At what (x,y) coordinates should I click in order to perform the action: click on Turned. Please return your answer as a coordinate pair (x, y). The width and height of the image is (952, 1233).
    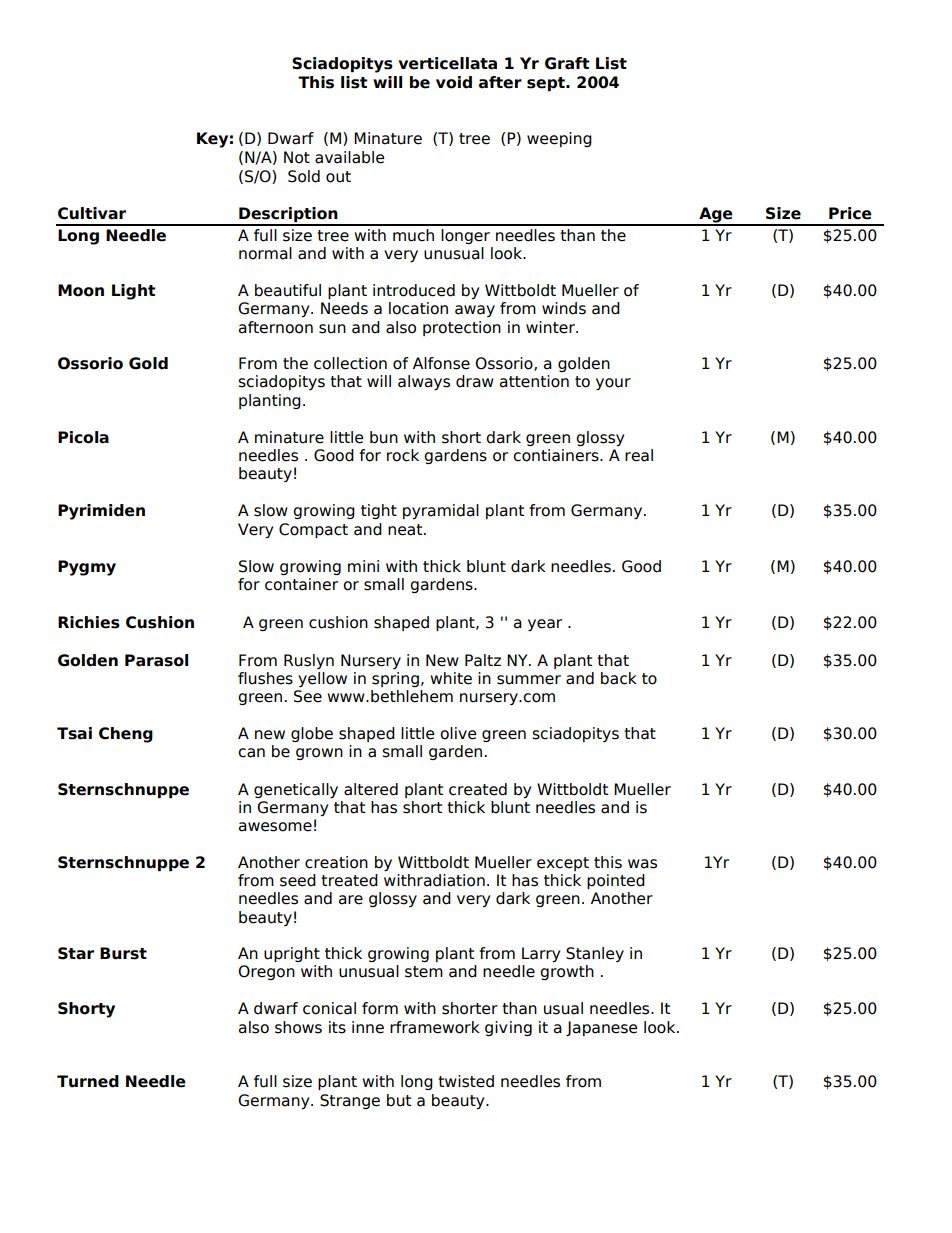
    Looking at the image, I should click on (88, 1081).
